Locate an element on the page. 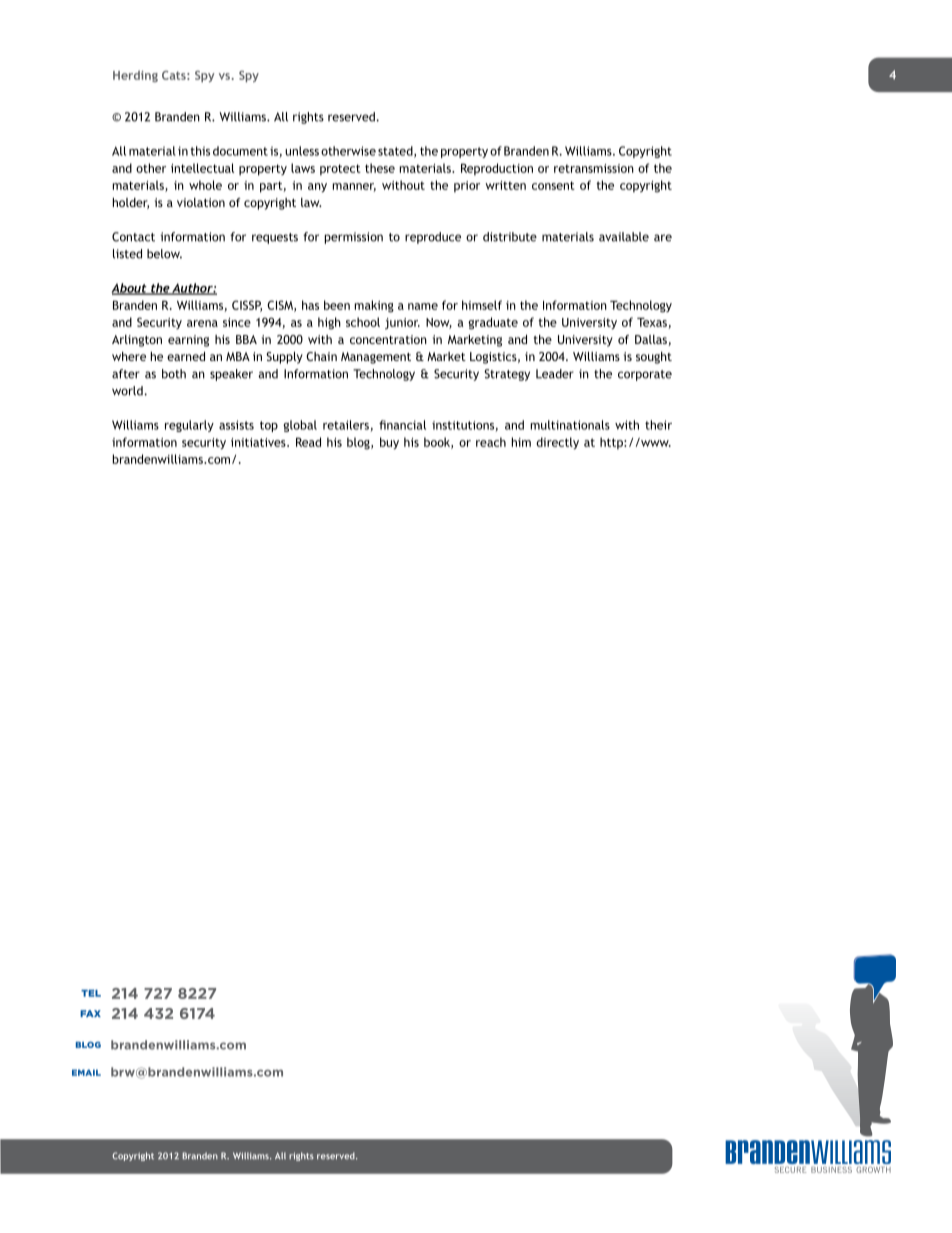 This document has height=1233, width=952. concentration is located at coordinates (388, 339).
